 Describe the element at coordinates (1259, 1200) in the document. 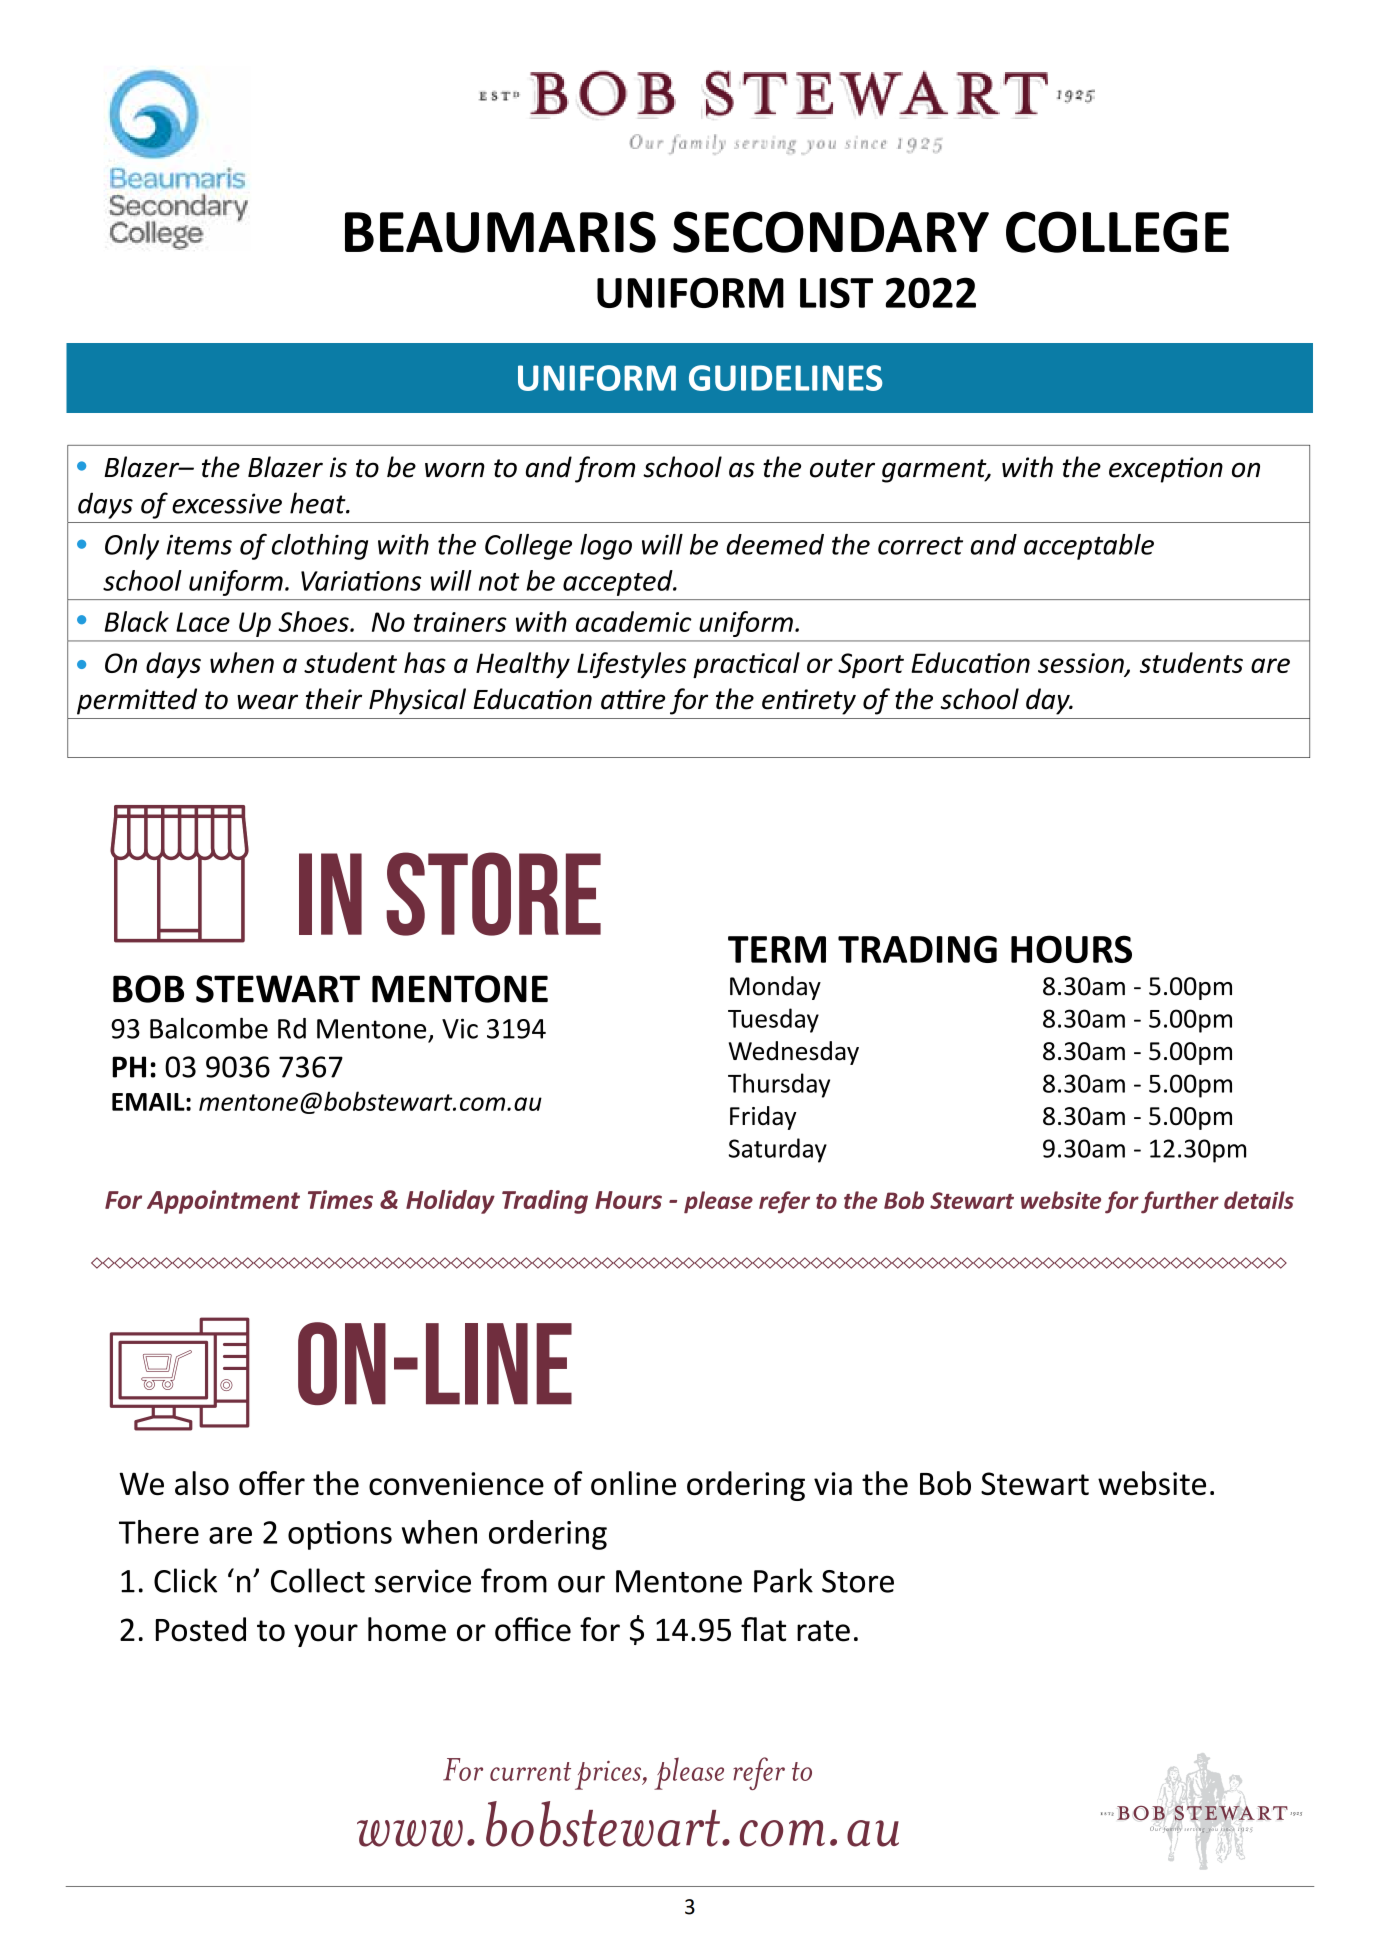

I see `details` at that location.
